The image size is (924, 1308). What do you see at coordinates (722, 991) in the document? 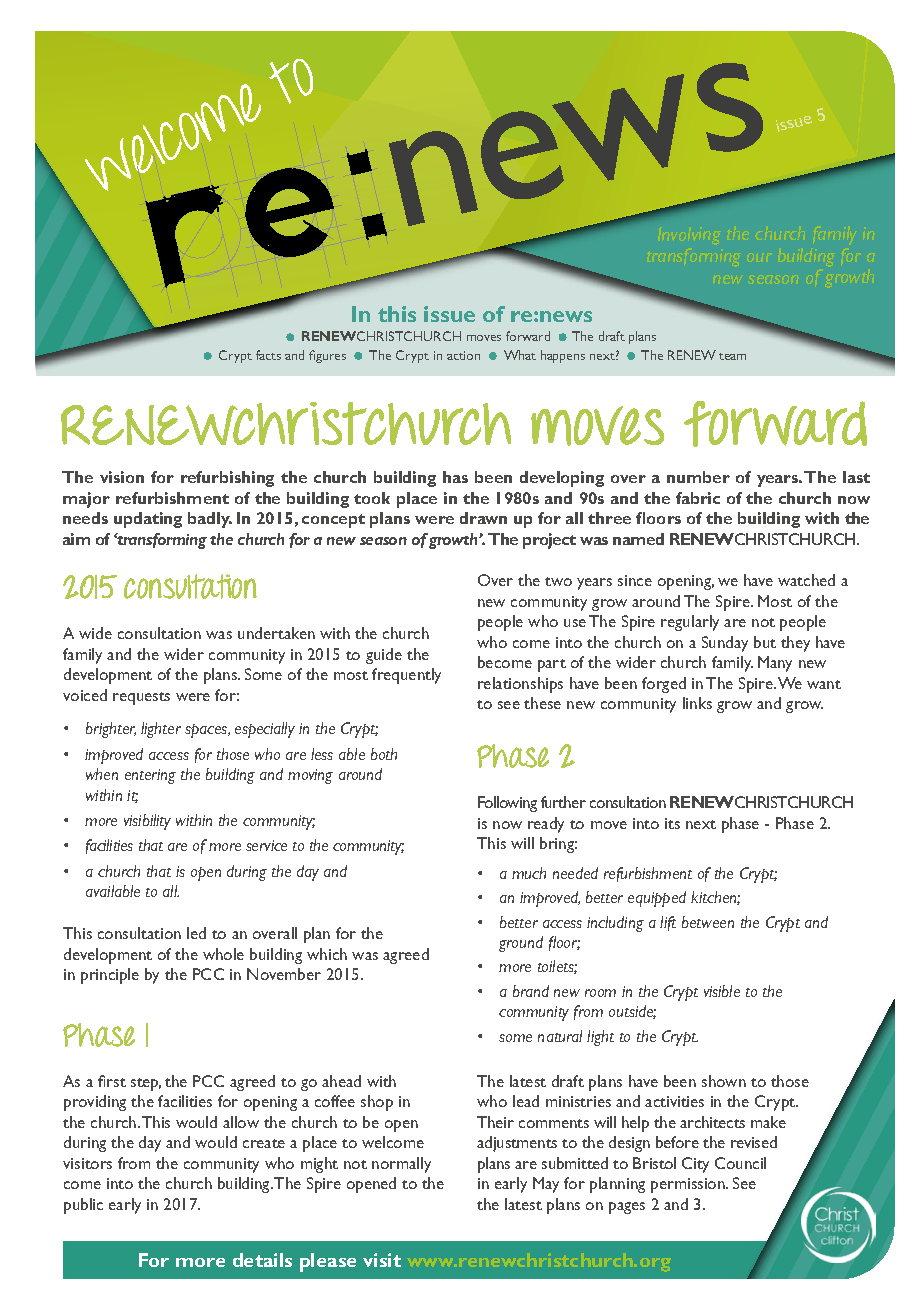
I see `visible` at bounding box center [722, 991].
